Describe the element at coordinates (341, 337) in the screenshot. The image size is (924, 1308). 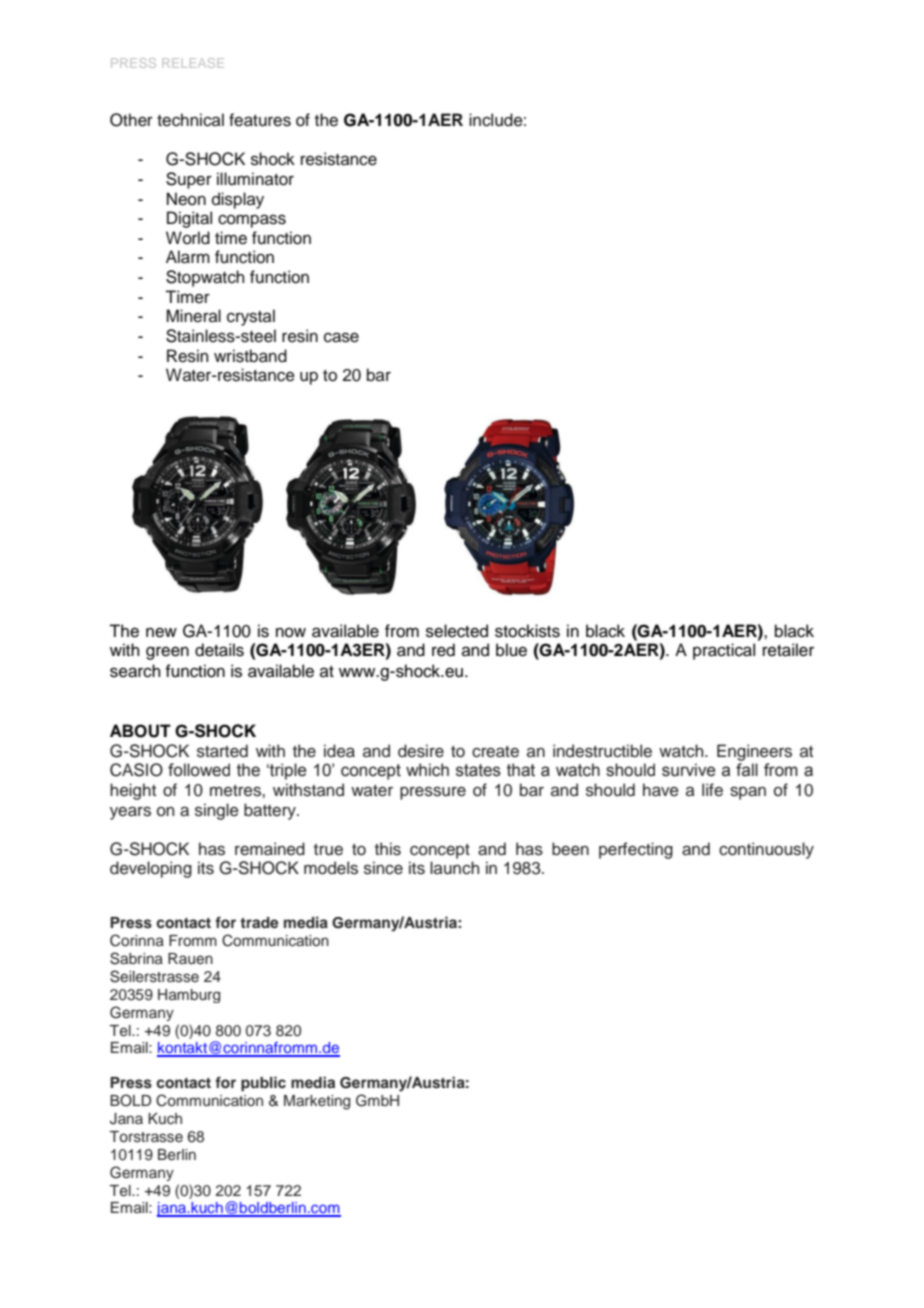
I see `case` at that location.
